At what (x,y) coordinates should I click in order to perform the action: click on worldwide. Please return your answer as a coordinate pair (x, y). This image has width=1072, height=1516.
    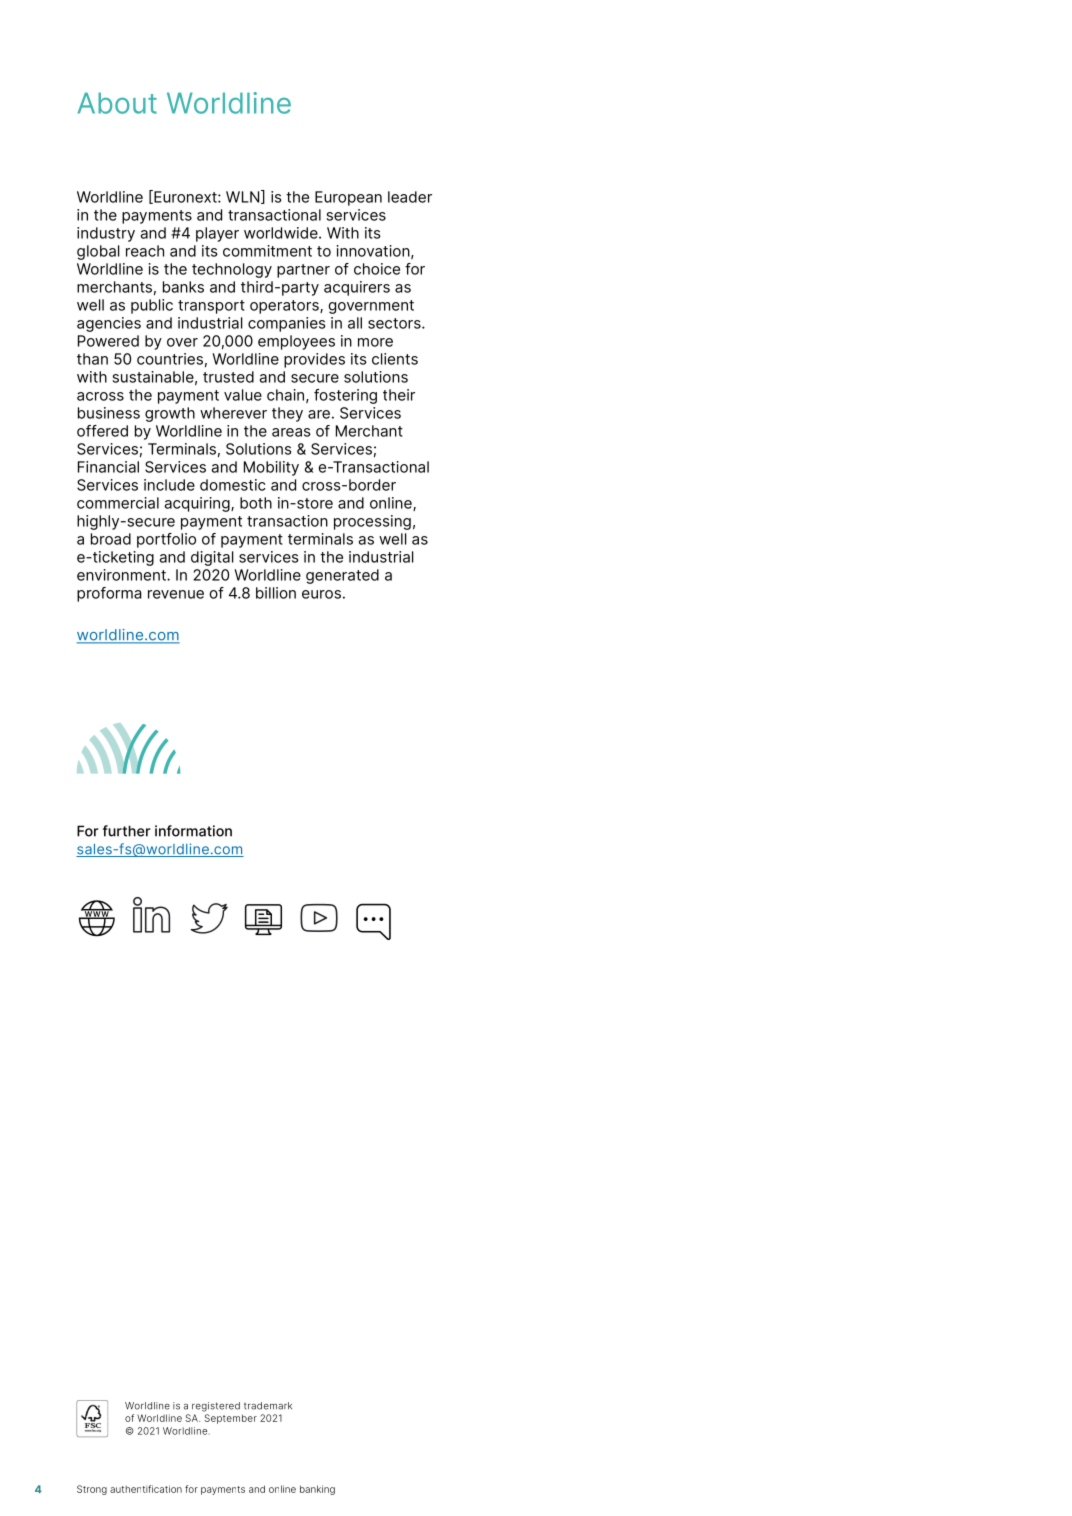
    Looking at the image, I should click on (282, 233).
